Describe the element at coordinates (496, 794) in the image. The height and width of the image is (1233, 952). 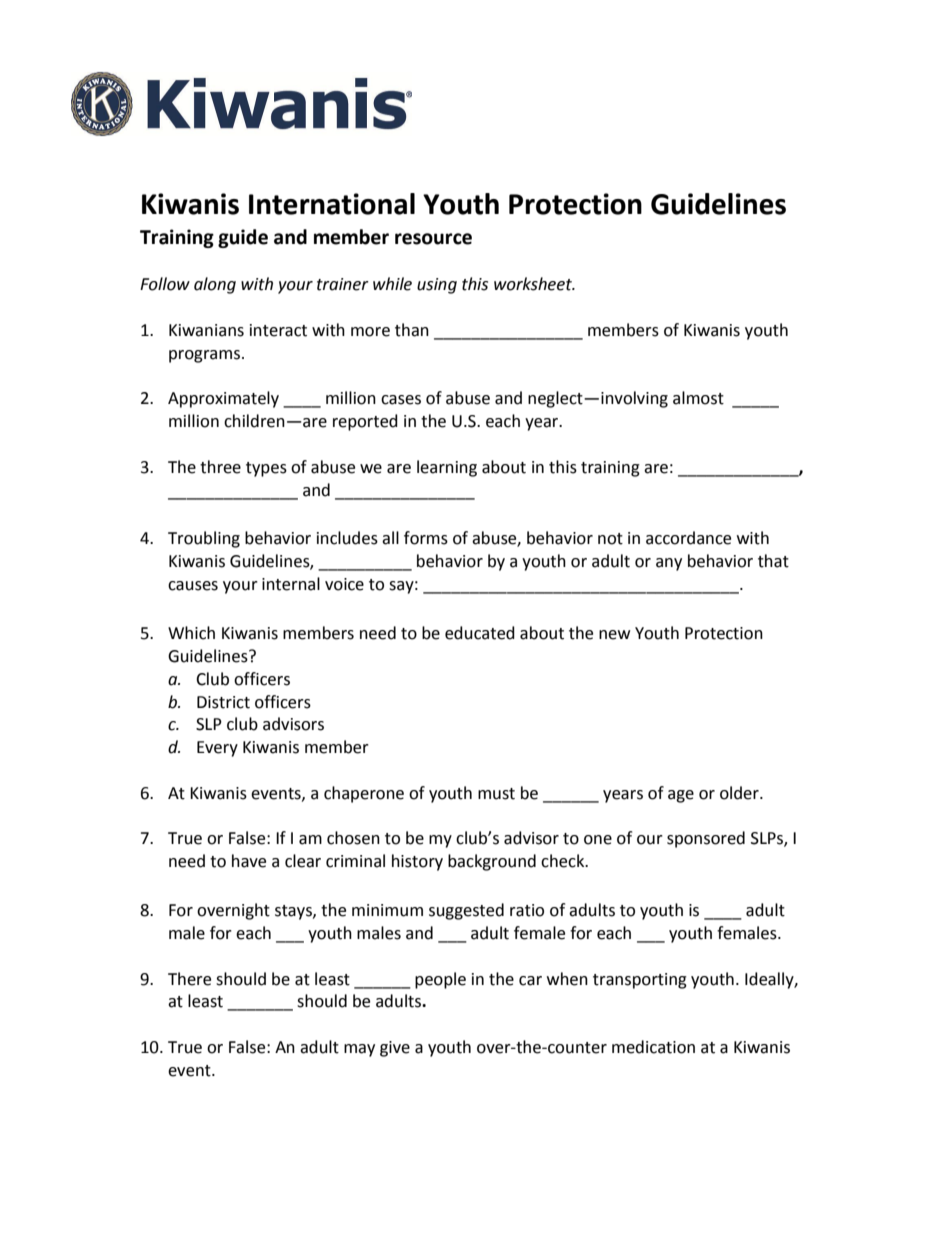
I see `must` at that location.
